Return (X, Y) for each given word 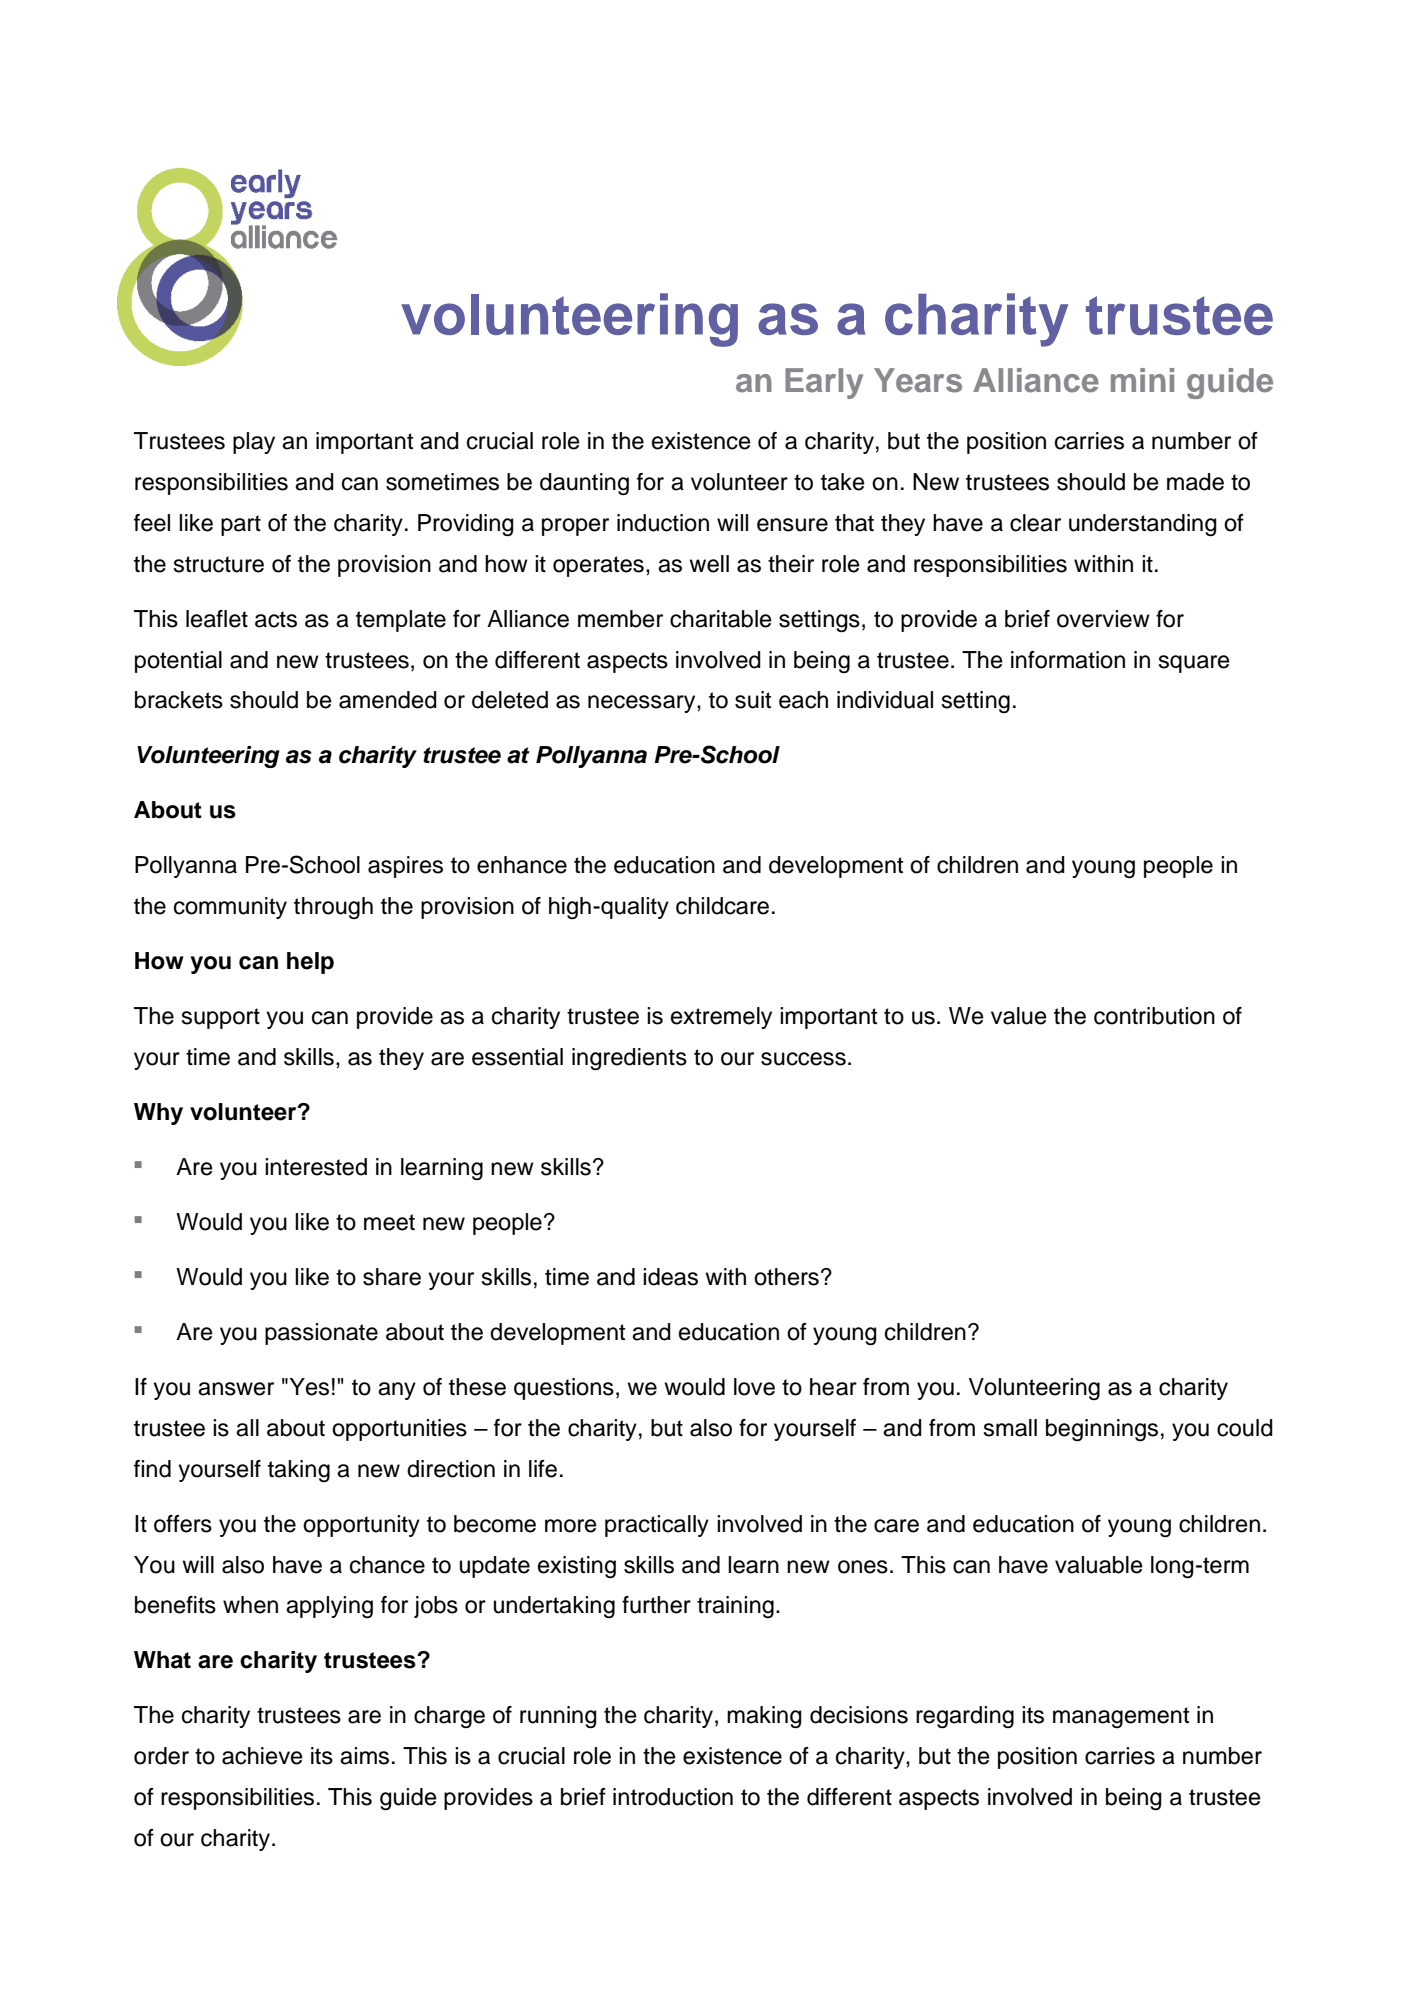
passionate (321, 1334)
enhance (522, 865)
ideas (670, 1277)
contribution (1154, 1016)
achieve (262, 1756)
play (254, 443)
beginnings (1102, 1430)
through (333, 908)
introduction (673, 1797)
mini (1142, 380)
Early (824, 383)
